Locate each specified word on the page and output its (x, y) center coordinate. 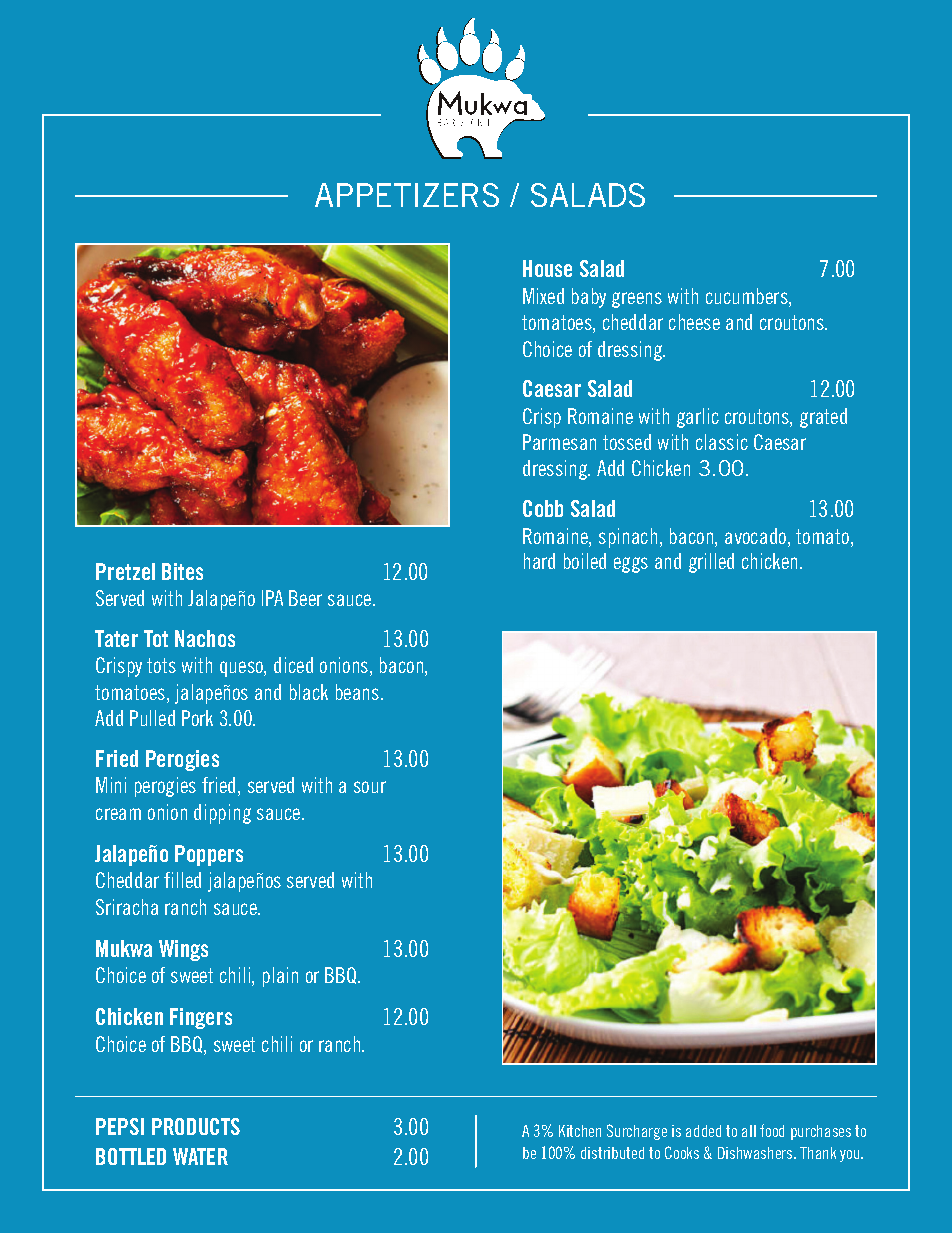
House (547, 268)
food (772, 1130)
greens (637, 300)
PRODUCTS (196, 1126)
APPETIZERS (407, 195)
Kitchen (580, 1131)
